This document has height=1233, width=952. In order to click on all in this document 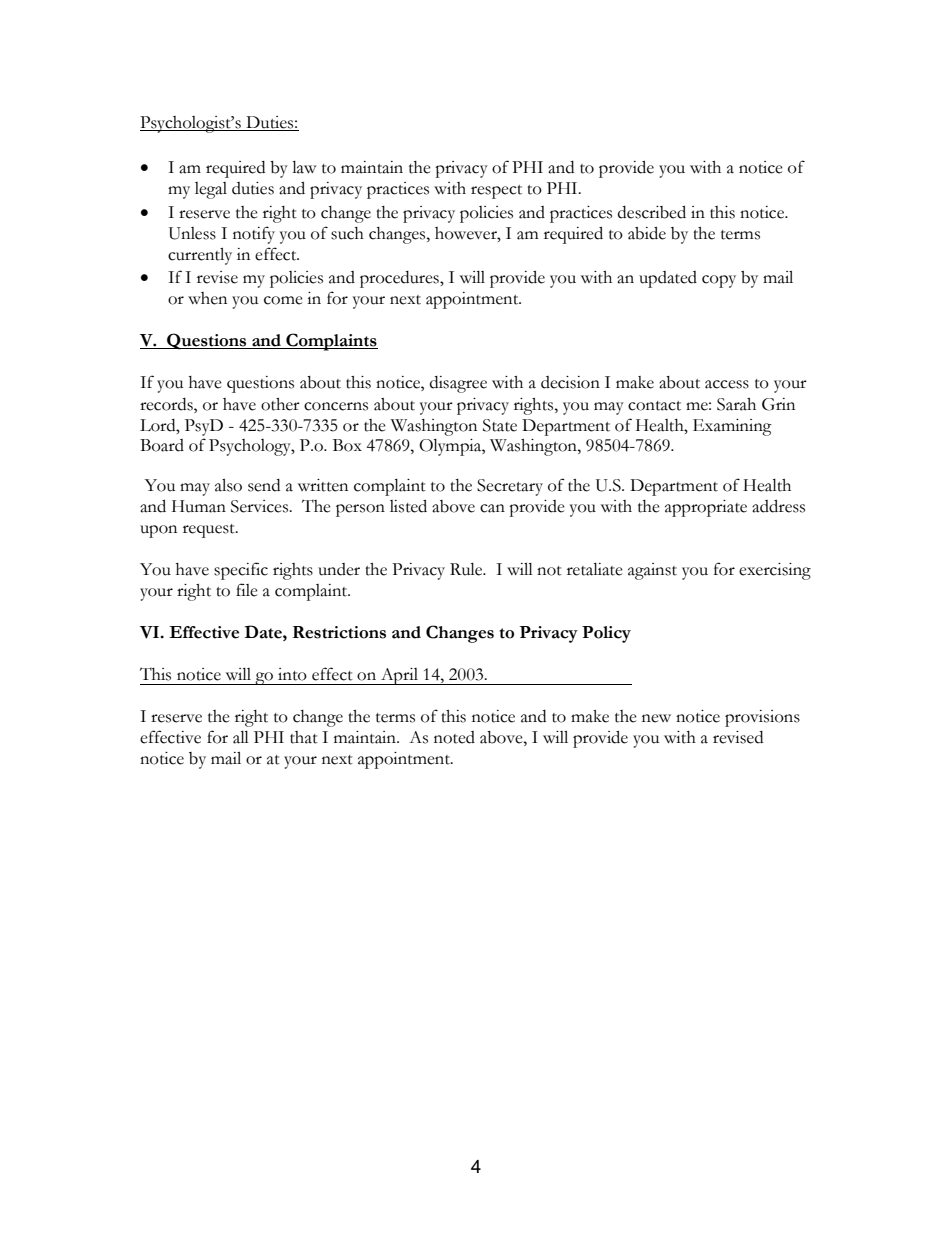, I will do `click(241, 737)`.
